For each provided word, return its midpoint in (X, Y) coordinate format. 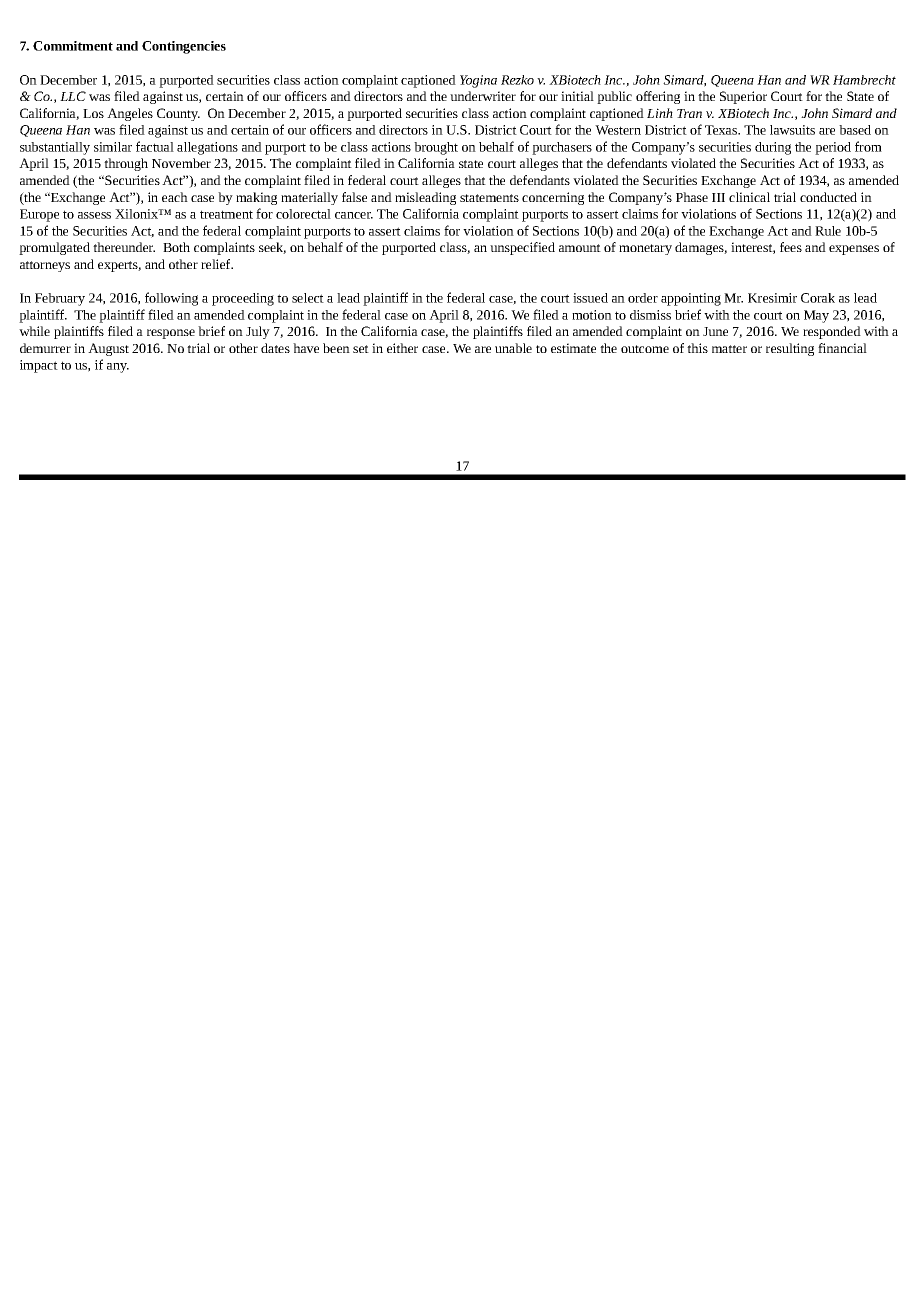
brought (436, 148)
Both (176, 247)
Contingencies (184, 47)
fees (791, 247)
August (108, 349)
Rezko (517, 80)
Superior (743, 97)
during (773, 148)
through (126, 164)
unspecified (522, 248)
